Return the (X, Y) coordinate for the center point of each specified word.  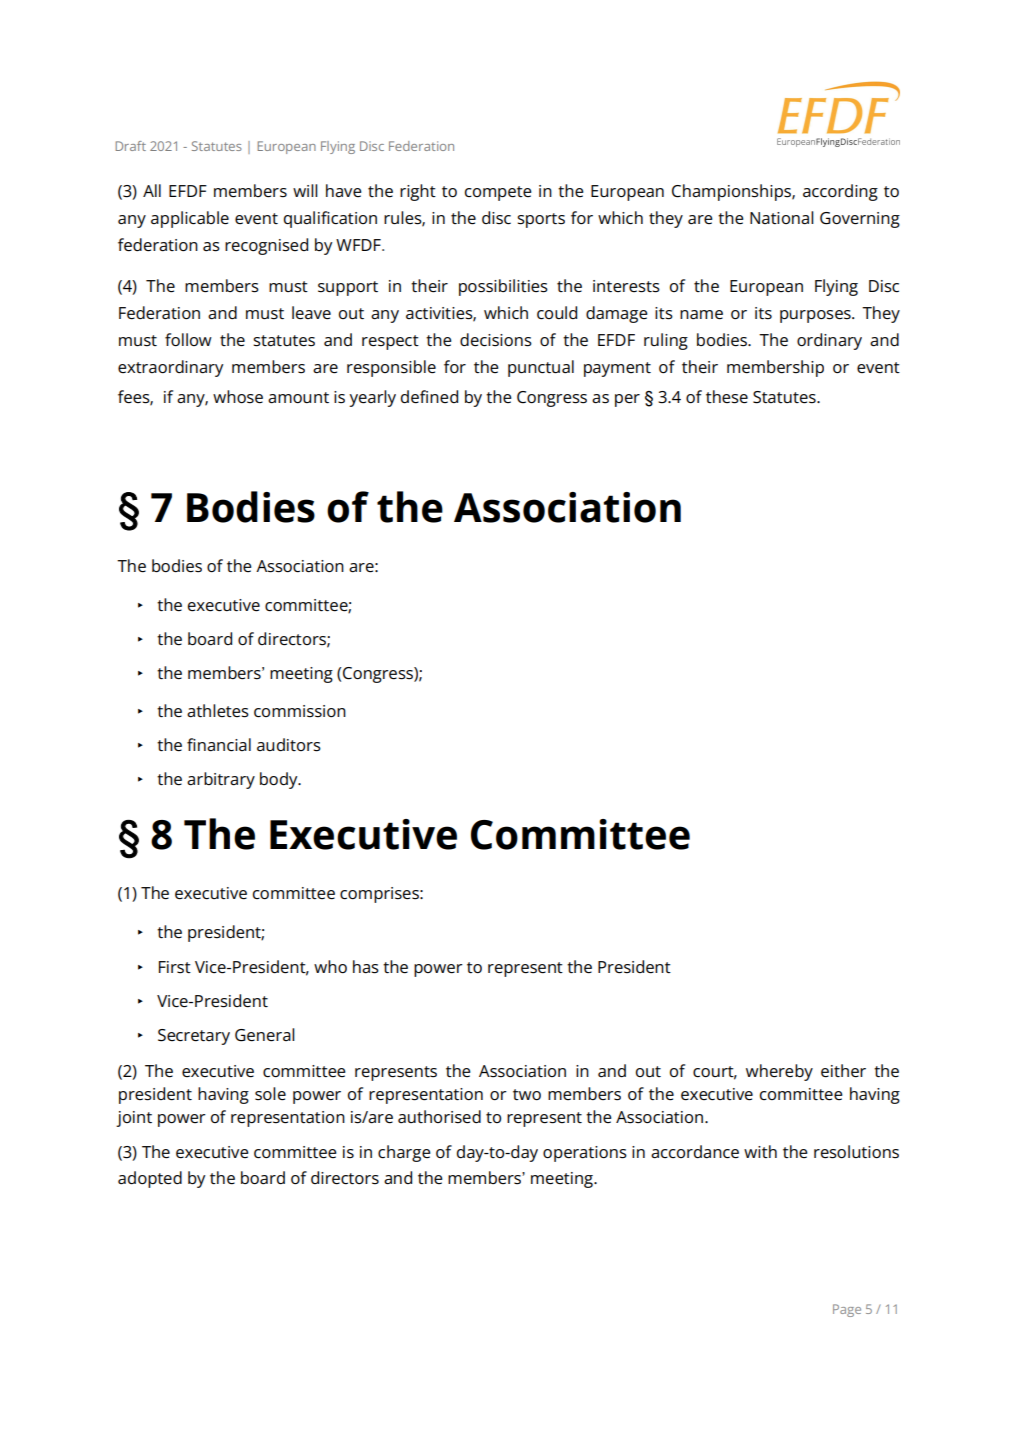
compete (498, 193)
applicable (190, 219)
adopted (150, 1179)
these (727, 397)
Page (847, 1310)
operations (585, 1154)
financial (219, 745)
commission (300, 711)
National (782, 217)
